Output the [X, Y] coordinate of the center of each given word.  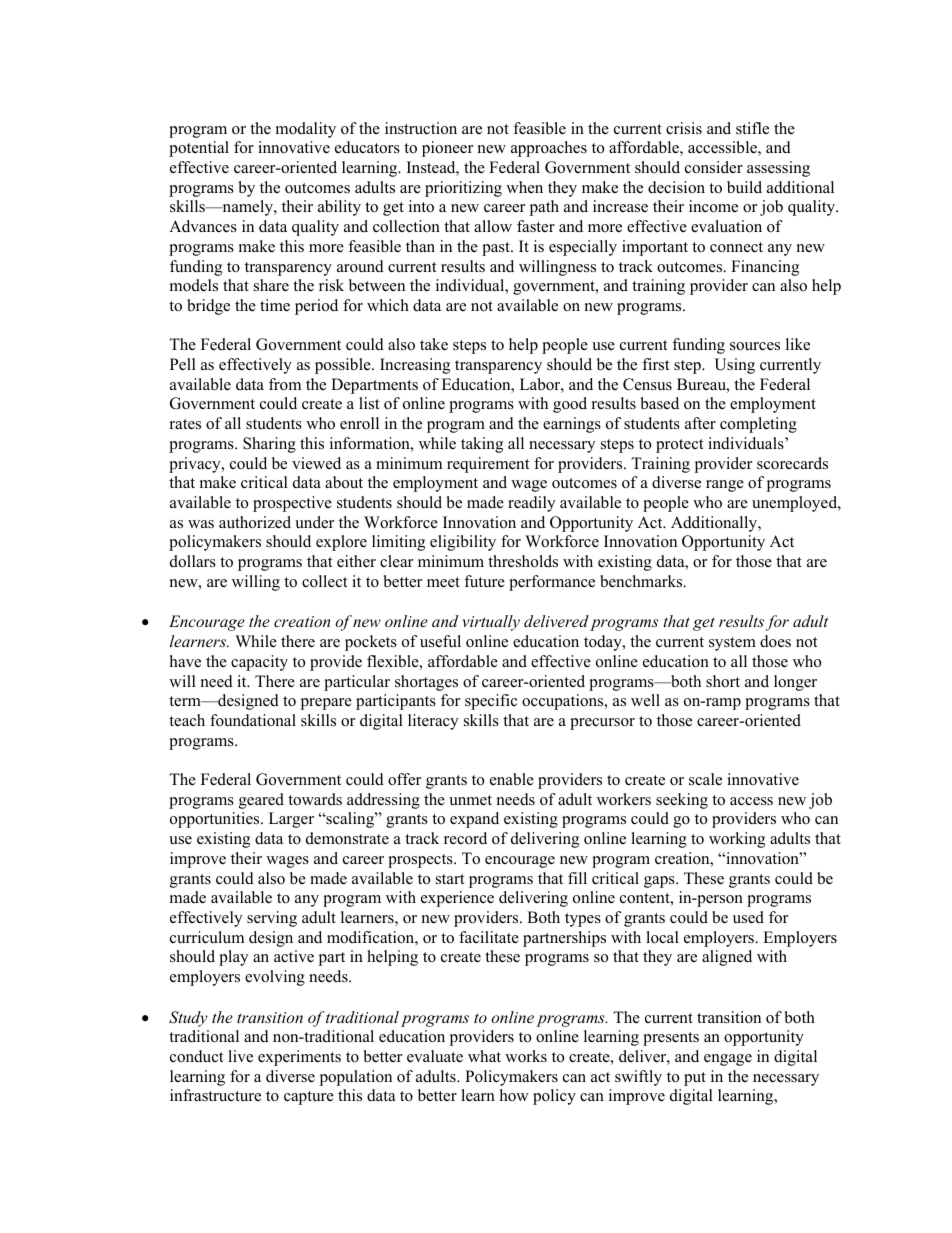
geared [261, 801]
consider [714, 167]
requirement [488, 465]
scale [705, 779]
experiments [299, 1058]
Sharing [269, 445]
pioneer [447, 149]
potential [199, 149]
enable [512, 779]
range [725, 486]
